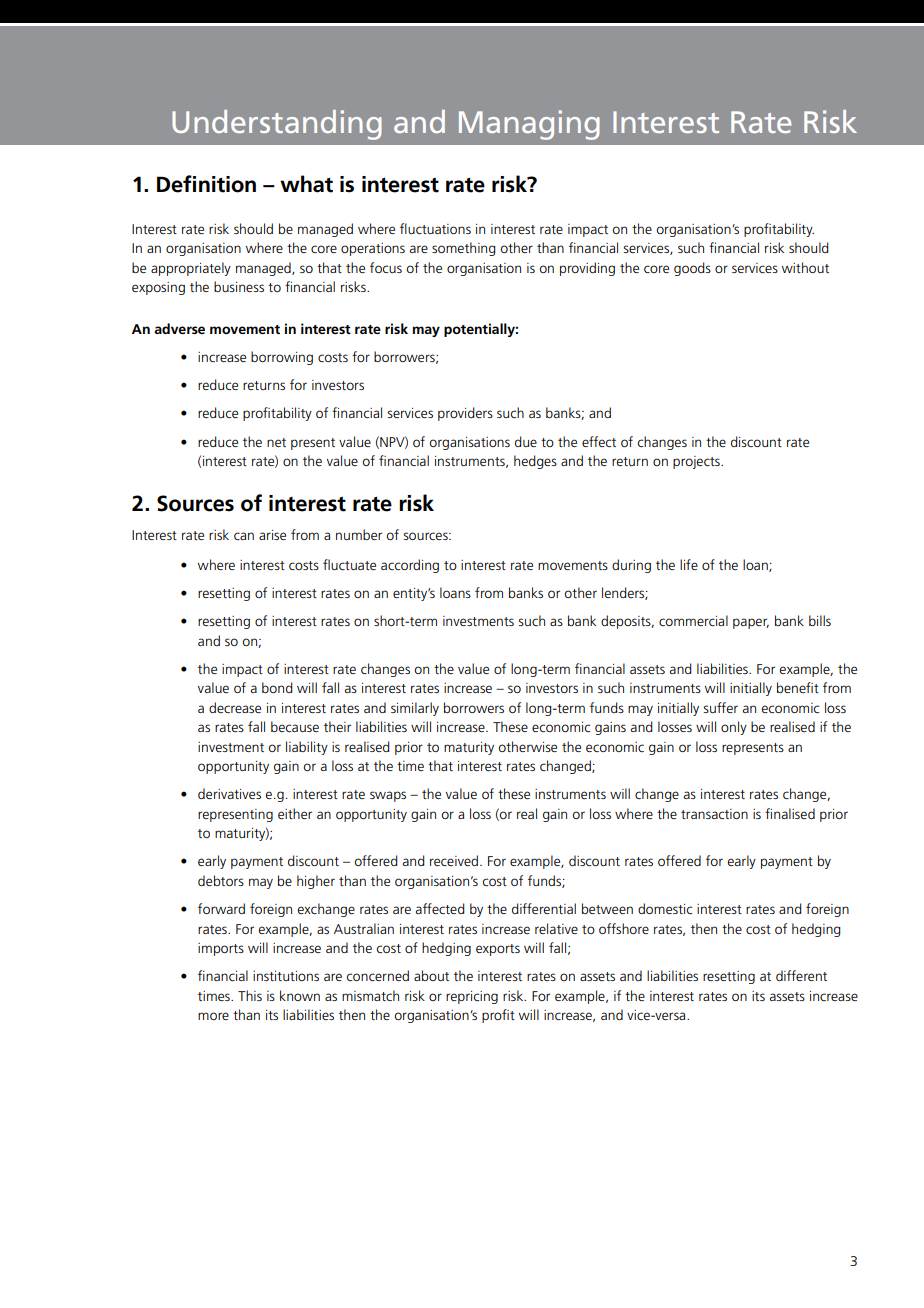 This page has height=1308, width=924. Describe the element at coordinates (529, 125) in the page. I see `Managing` at that location.
